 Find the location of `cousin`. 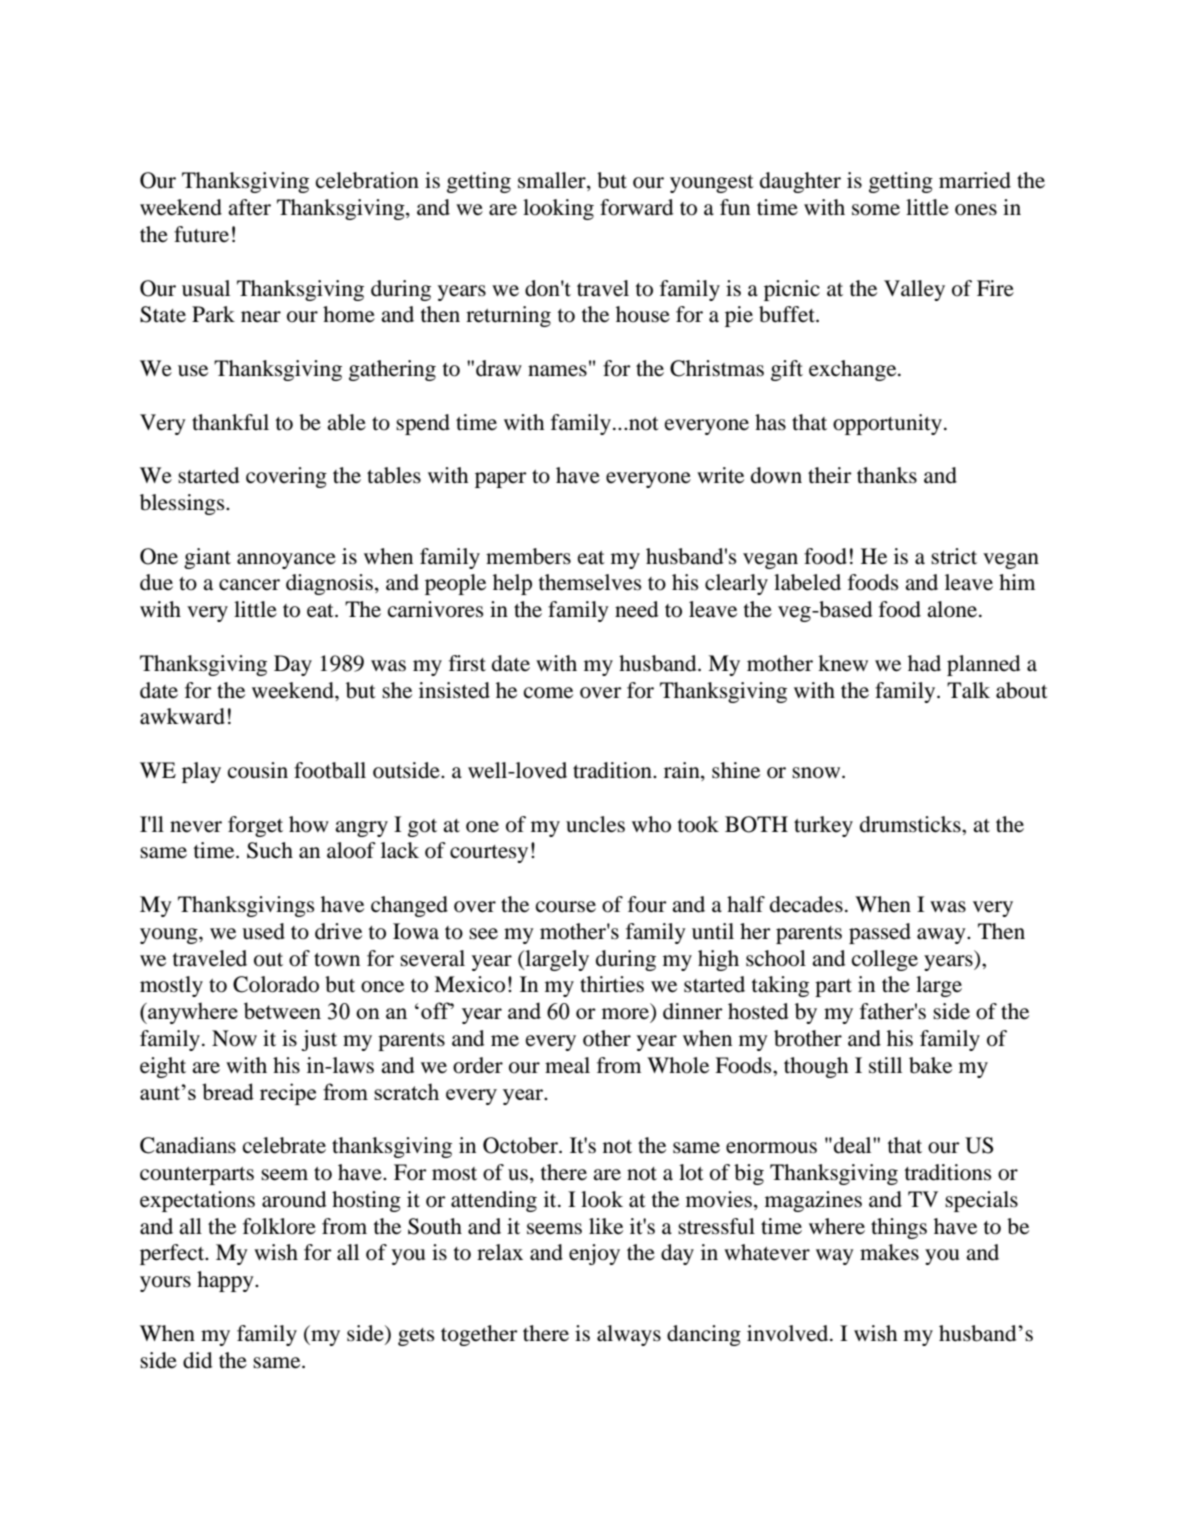

cousin is located at coordinates (258, 770).
